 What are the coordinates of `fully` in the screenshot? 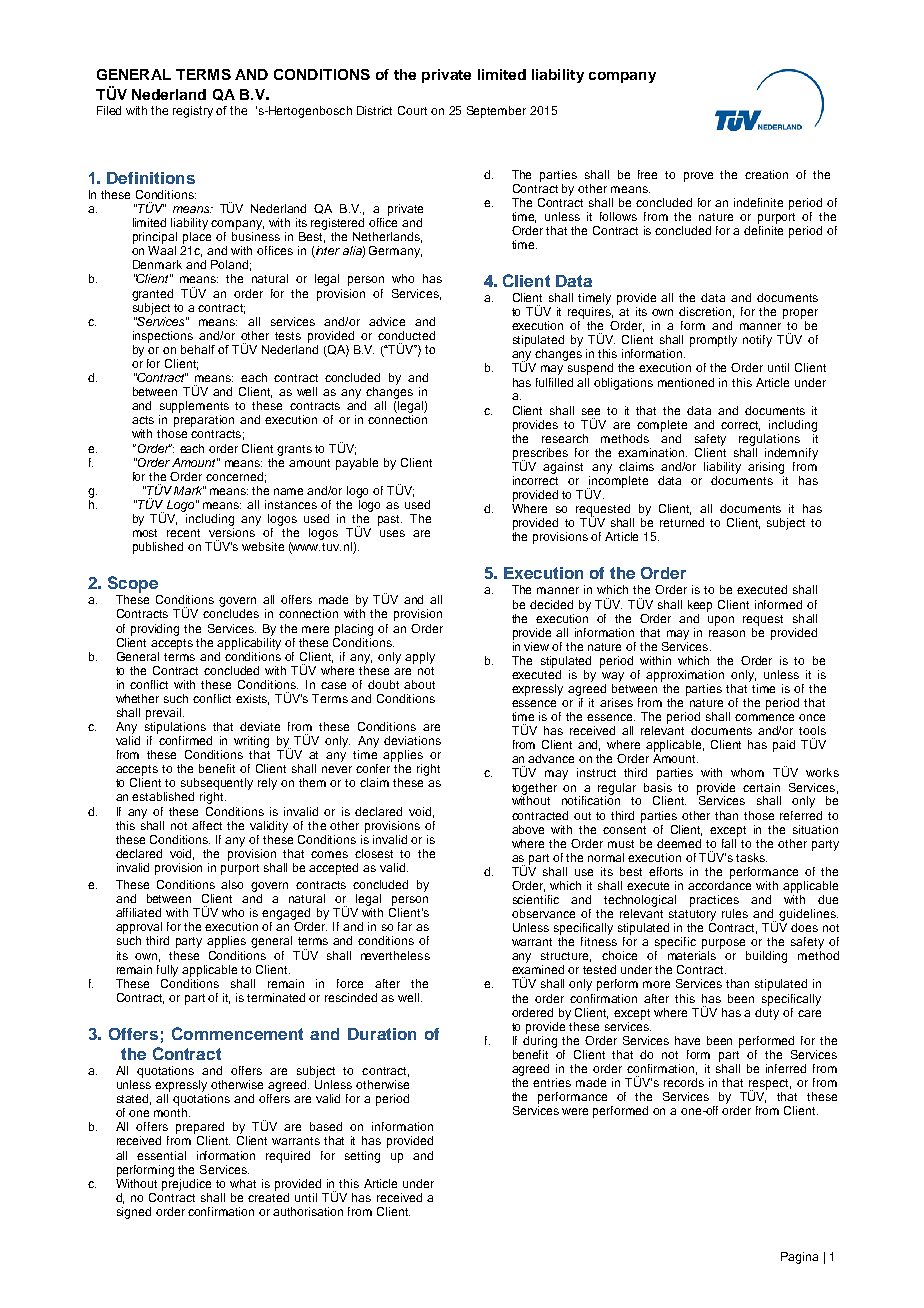 It's located at (167, 971).
